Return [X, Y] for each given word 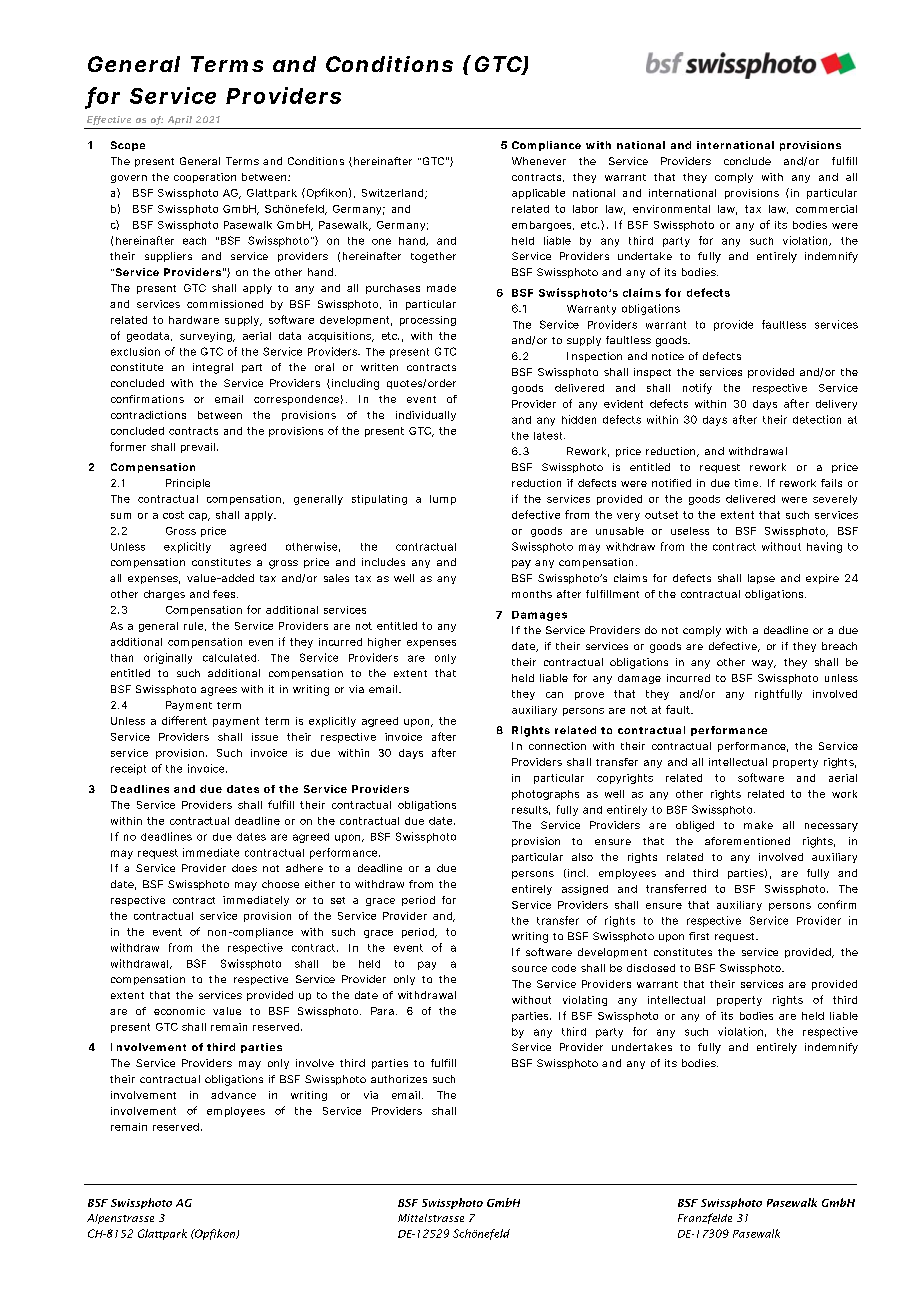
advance [233, 1095]
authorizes [399, 1079]
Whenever [539, 161]
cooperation [205, 178]
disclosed [651, 968]
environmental [671, 209]
